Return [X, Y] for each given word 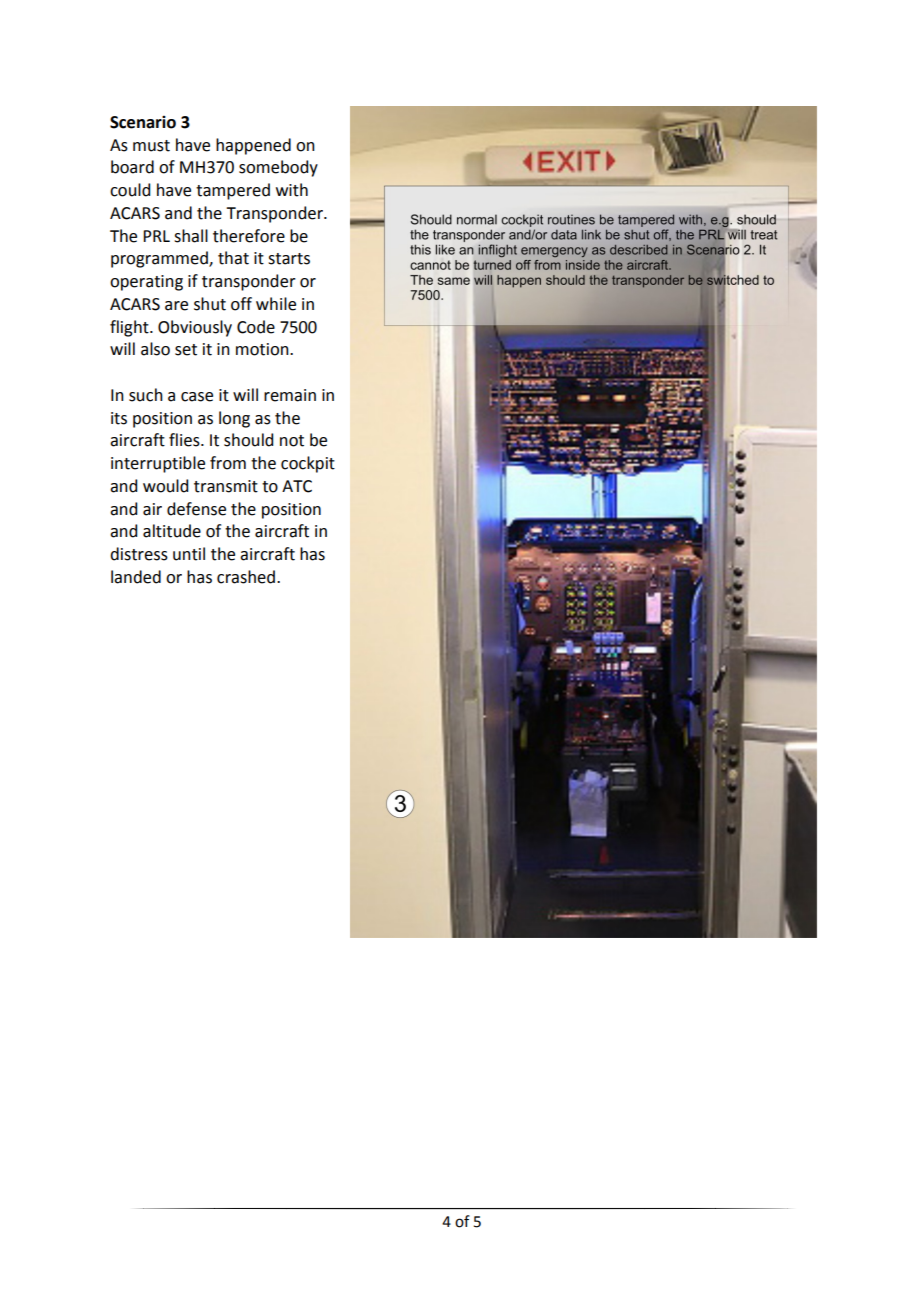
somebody [278, 168]
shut [210, 304]
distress [139, 554]
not [292, 441]
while [276, 304]
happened [253, 146]
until [189, 554]
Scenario [143, 122]
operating [146, 283]
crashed [246, 577]
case [197, 397]
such [146, 395]
